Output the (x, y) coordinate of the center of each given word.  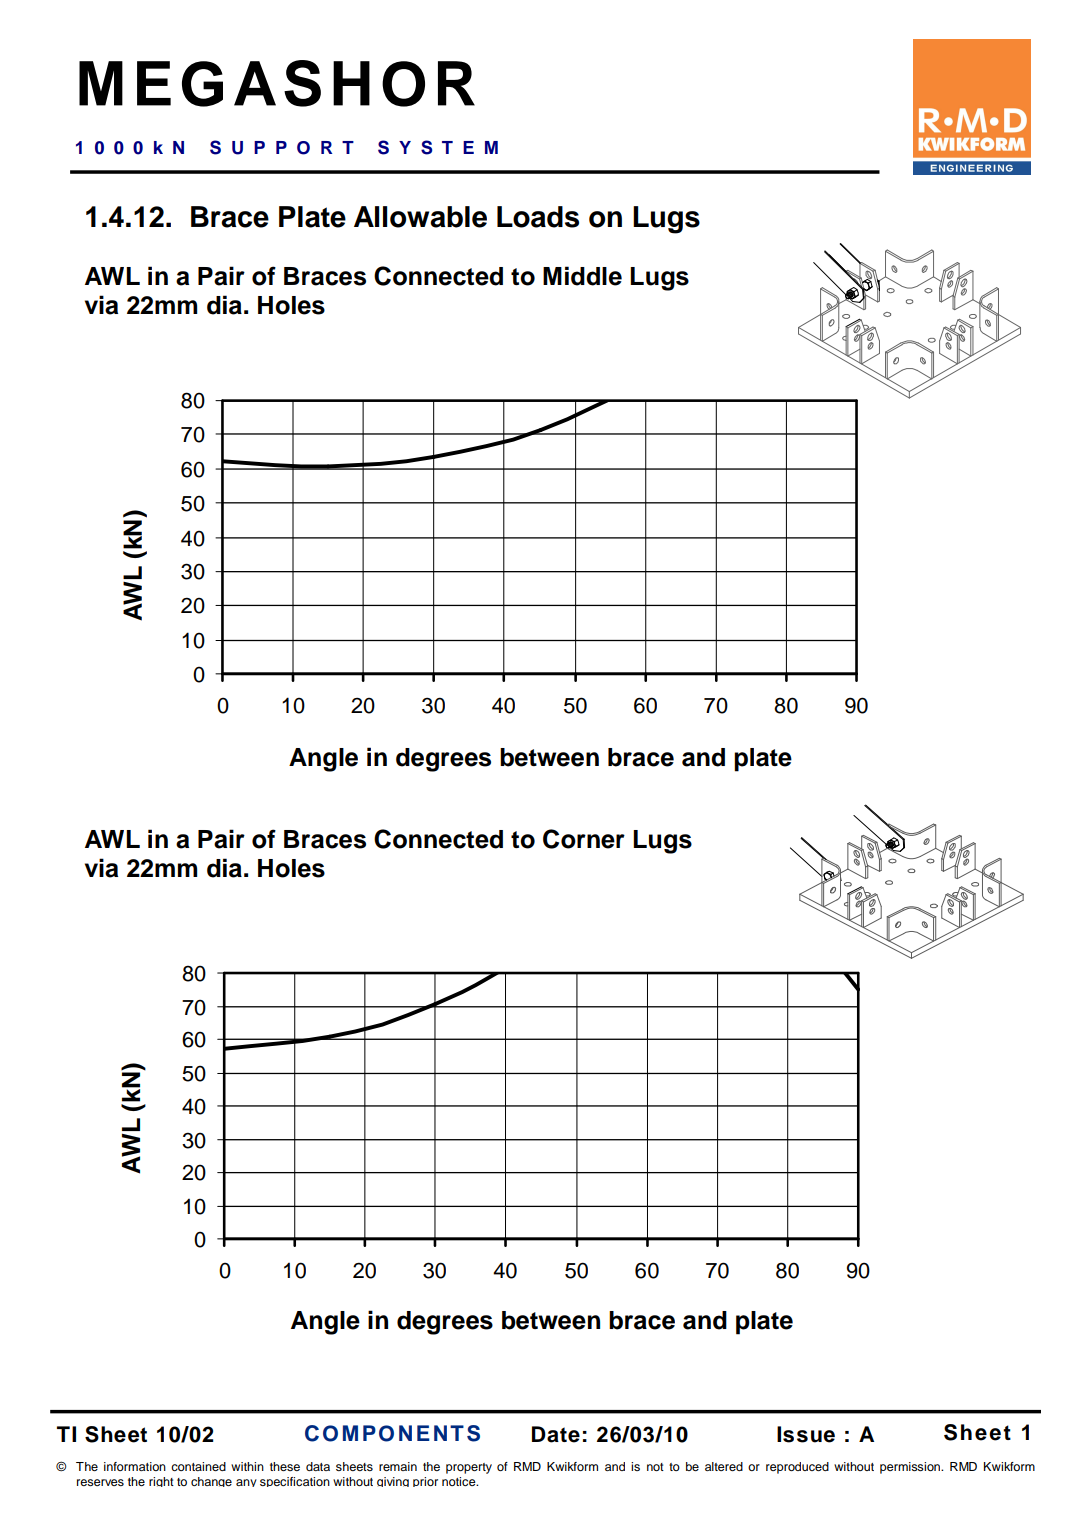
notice (460, 1481)
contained (198, 1466)
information (135, 1466)
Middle (582, 276)
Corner (584, 839)
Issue (806, 1434)
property (469, 1468)
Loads (538, 217)
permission (911, 1468)
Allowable (420, 217)
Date (556, 1434)
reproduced (797, 1468)
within (247, 1466)
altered (724, 1466)
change (211, 1482)
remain (398, 1466)
